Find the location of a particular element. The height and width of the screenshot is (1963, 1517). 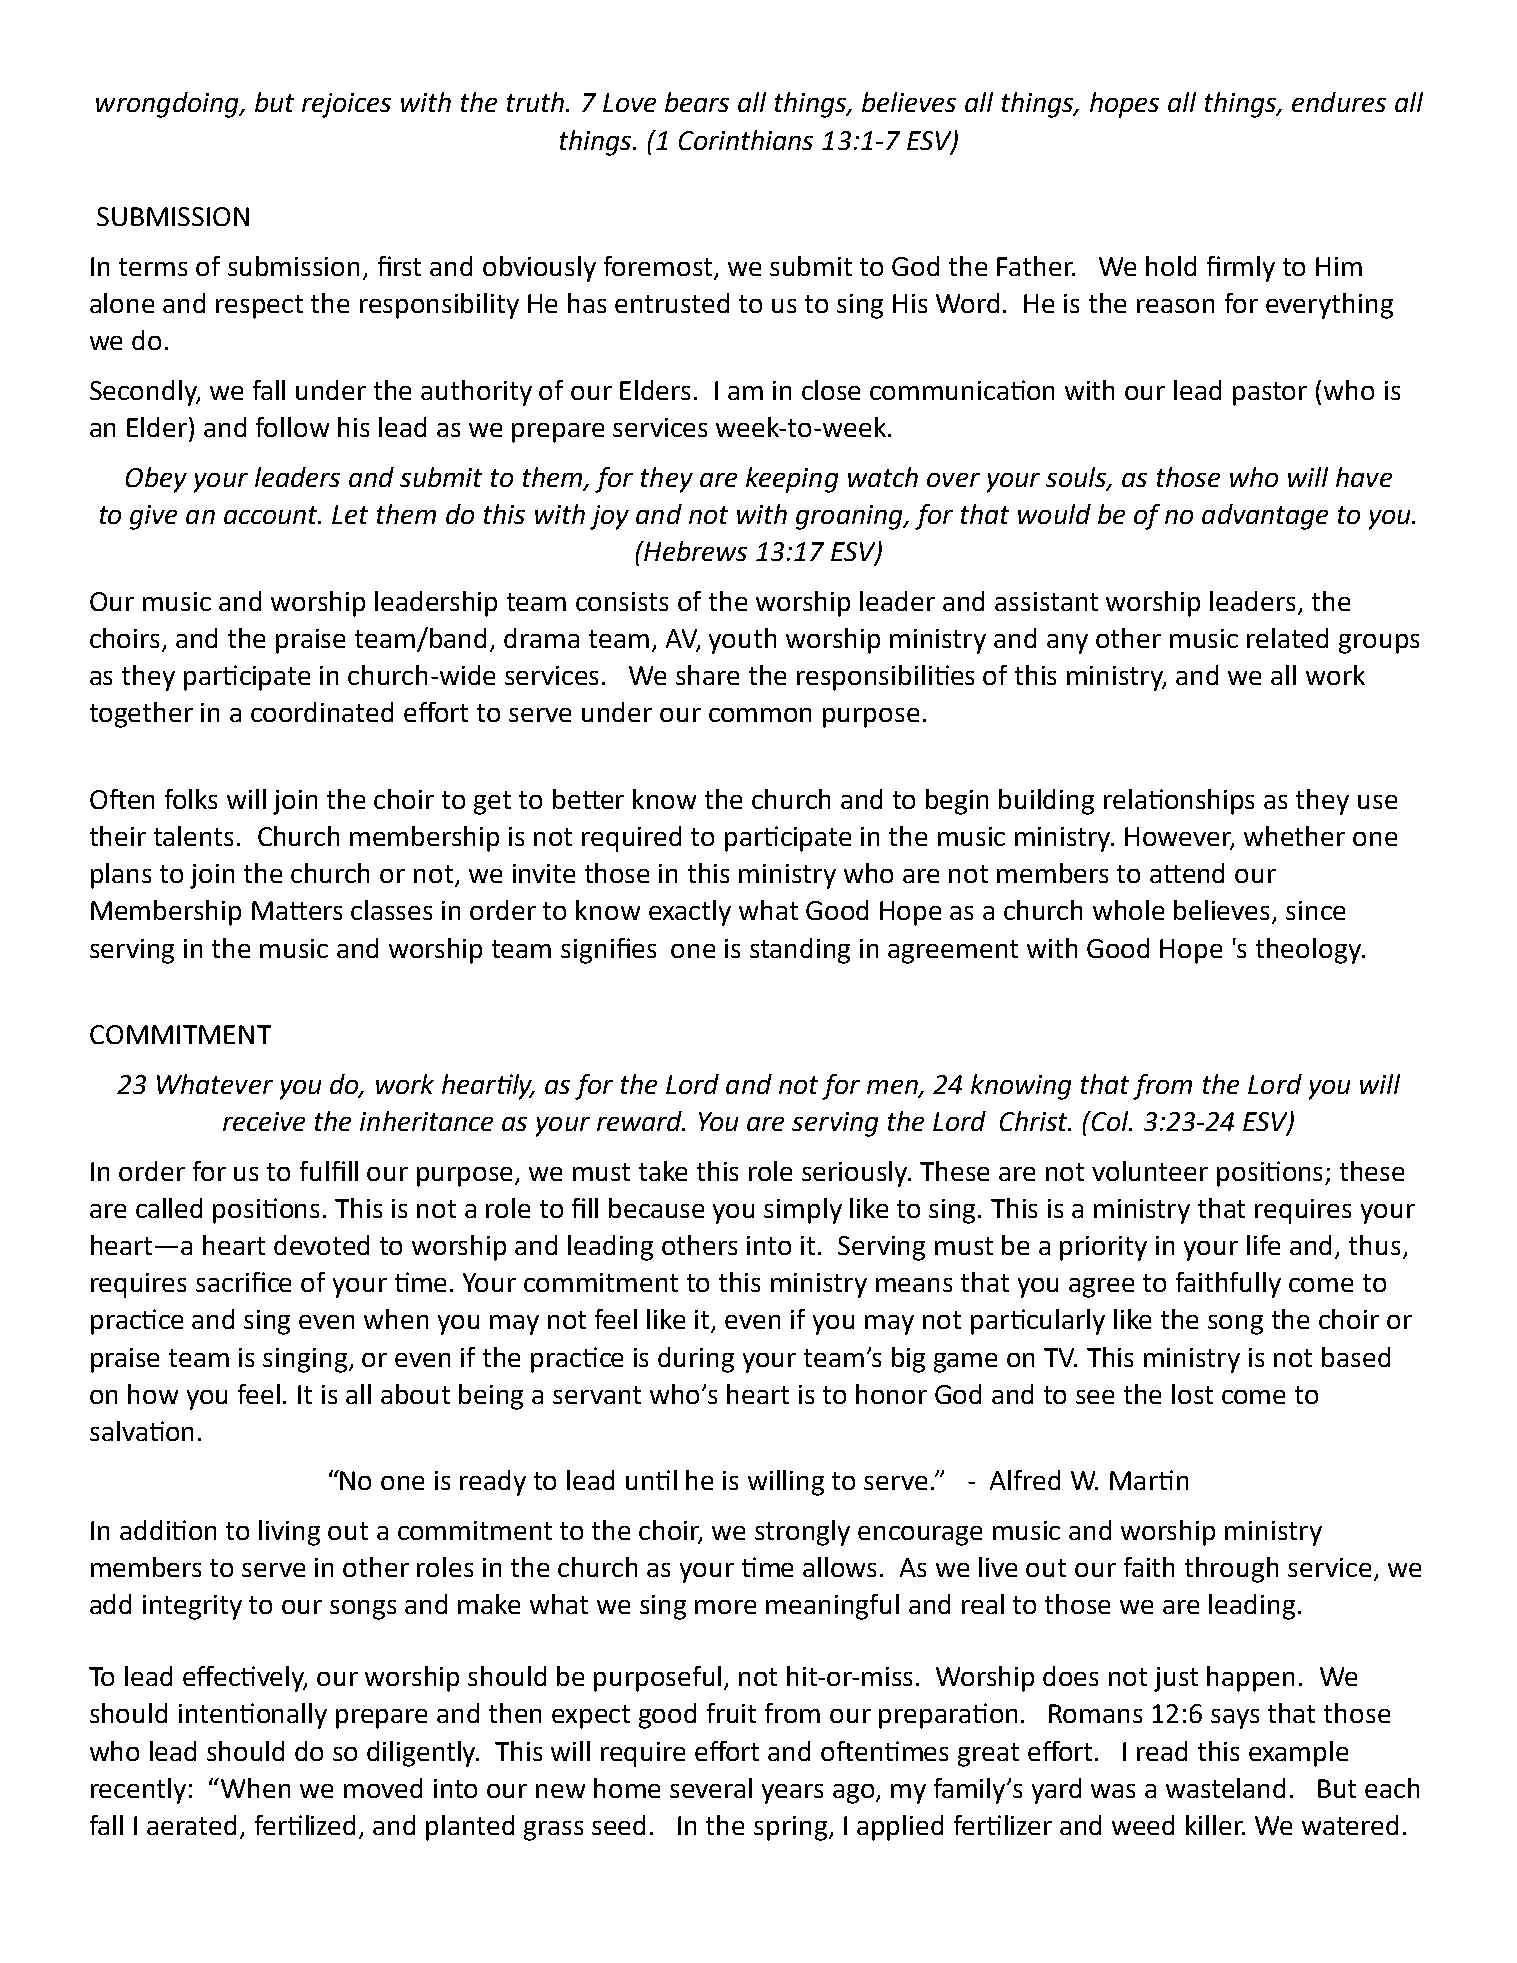

account is located at coordinates (272, 515).
